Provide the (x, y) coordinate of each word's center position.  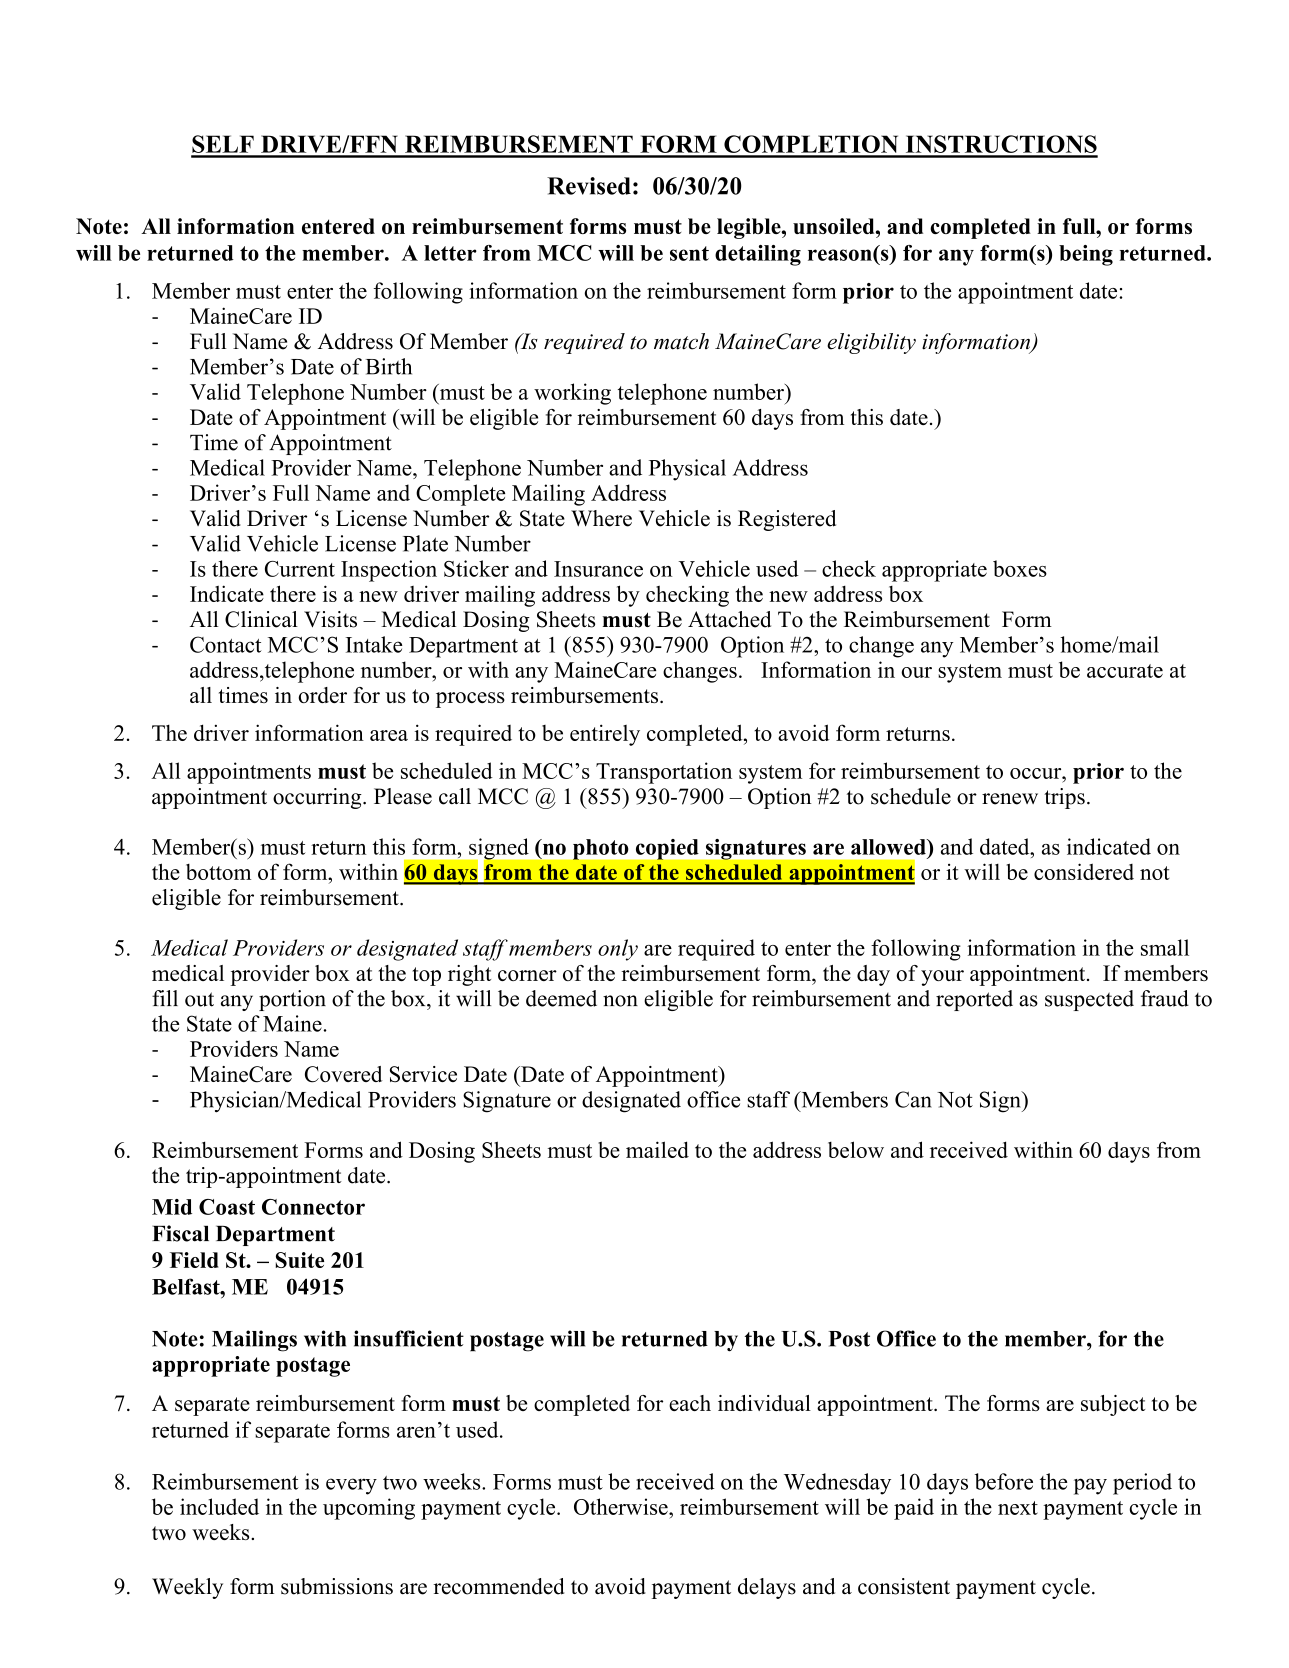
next (1018, 1508)
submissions (337, 1586)
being (1086, 255)
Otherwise (622, 1506)
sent (689, 253)
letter (450, 253)
